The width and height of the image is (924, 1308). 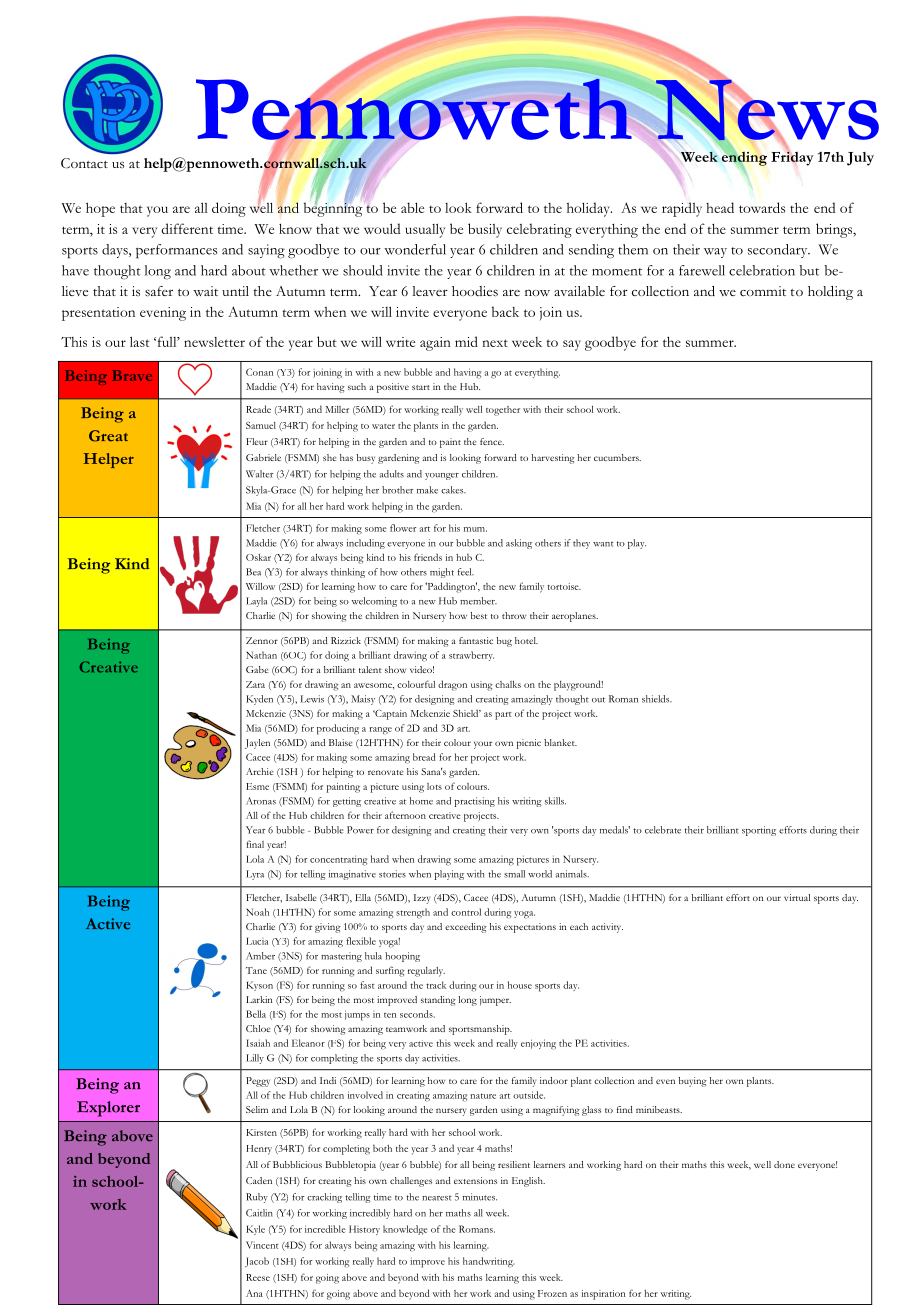 What do you see at coordinates (480, 1197) in the image?
I see `minutes` at bounding box center [480, 1197].
